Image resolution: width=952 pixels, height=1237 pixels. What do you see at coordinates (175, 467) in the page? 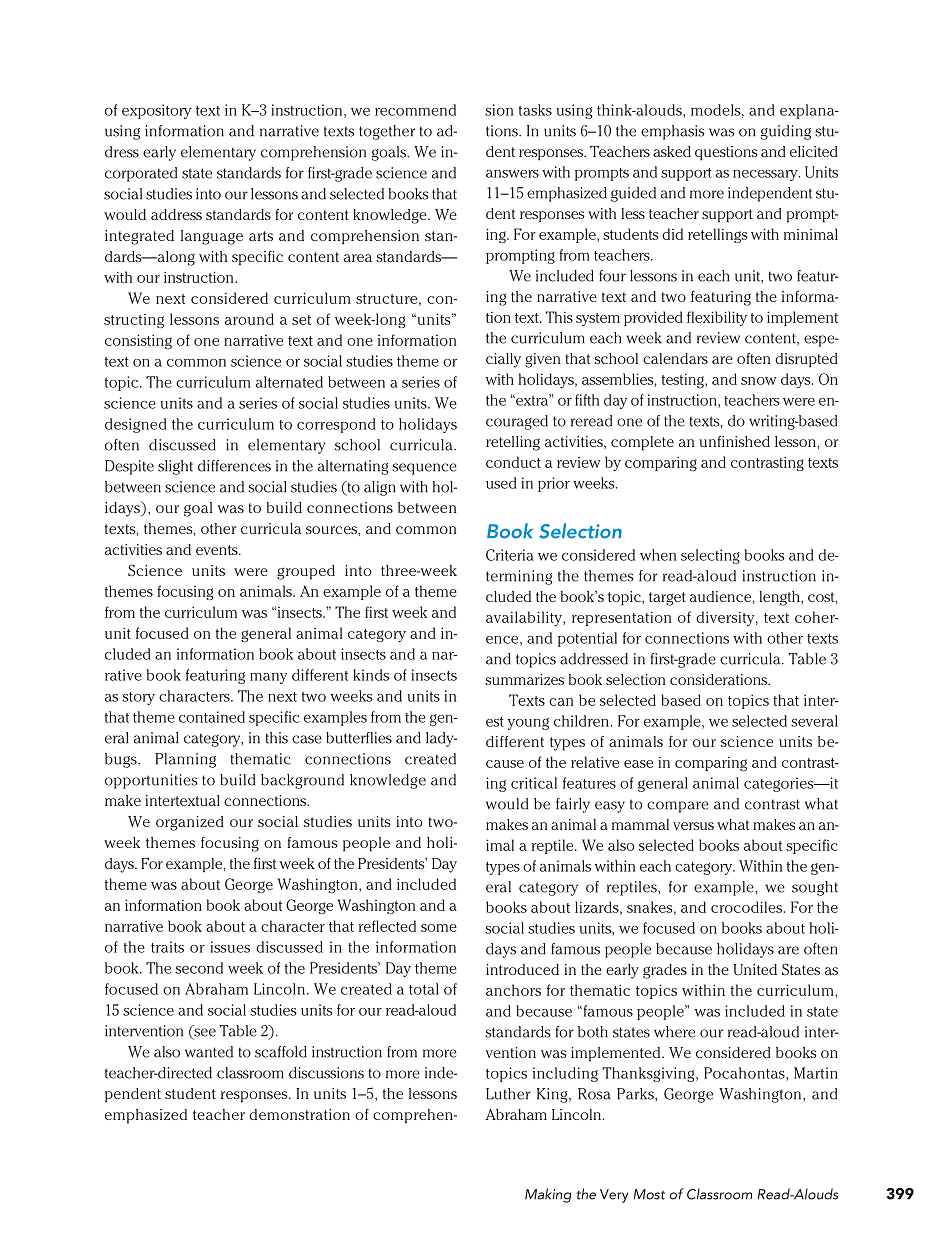
I see `slight` at bounding box center [175, 467].
